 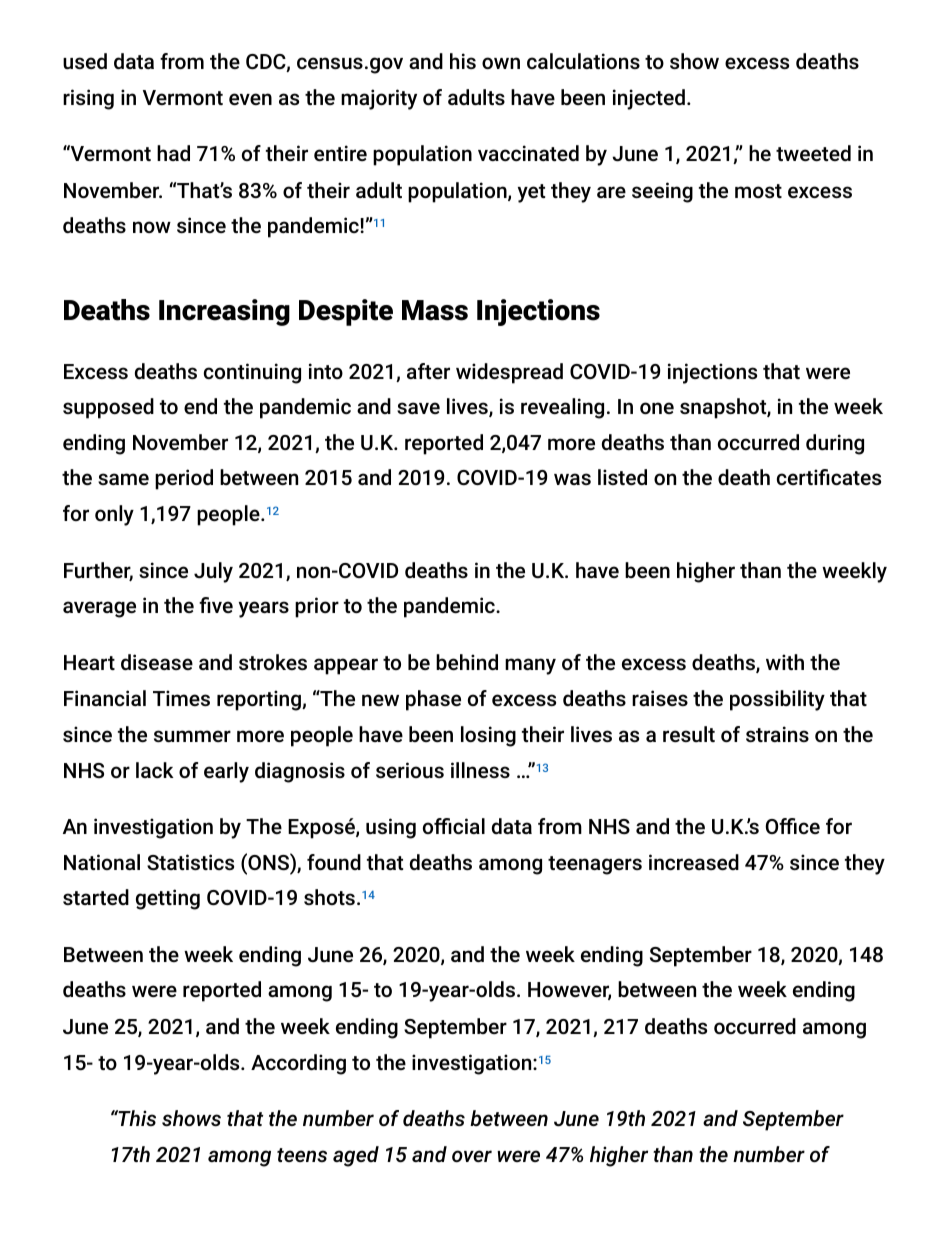 I want to click on increased, so click(x=694, y=862).
